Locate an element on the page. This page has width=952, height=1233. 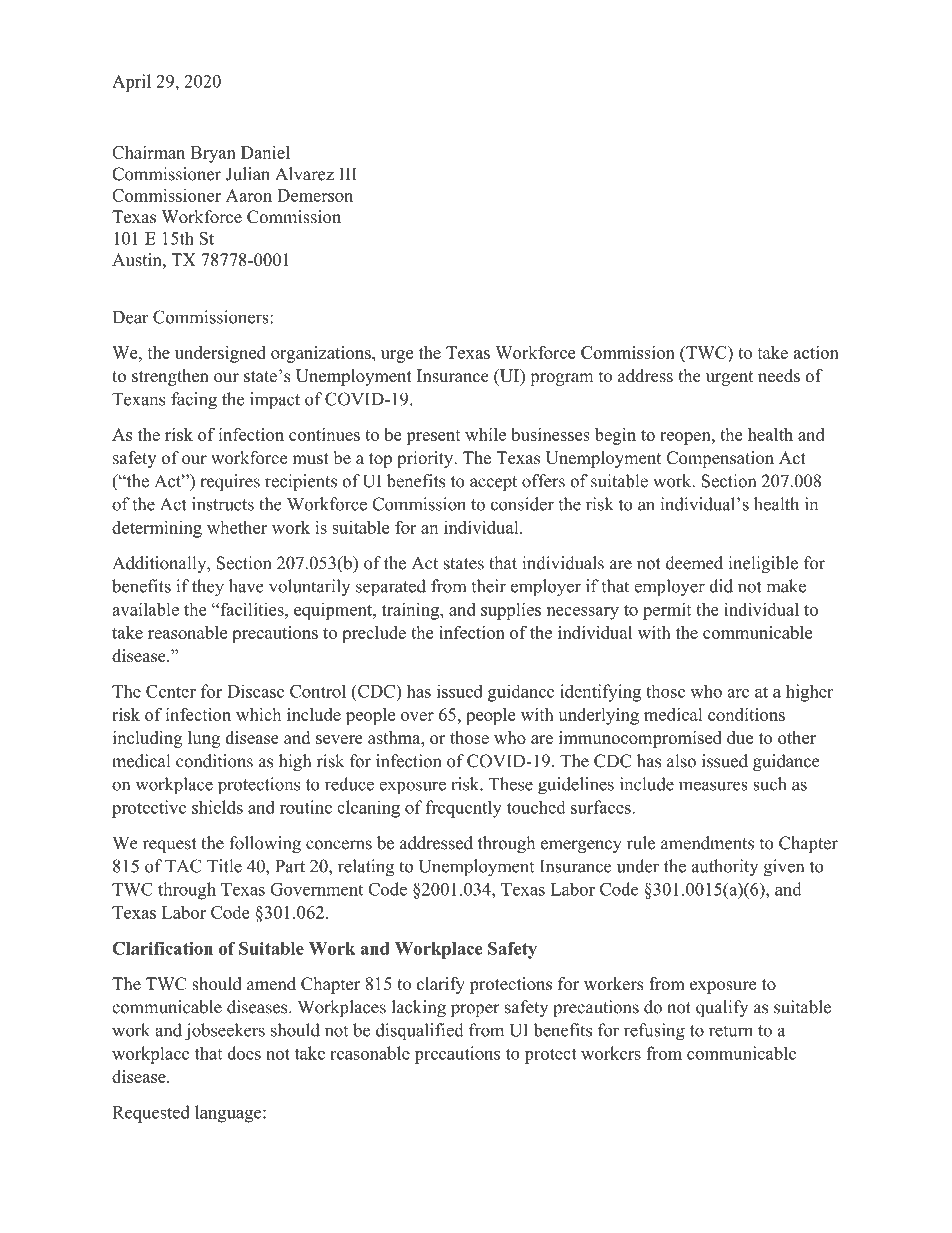
strengthen is located at coordinates (170, 377).
